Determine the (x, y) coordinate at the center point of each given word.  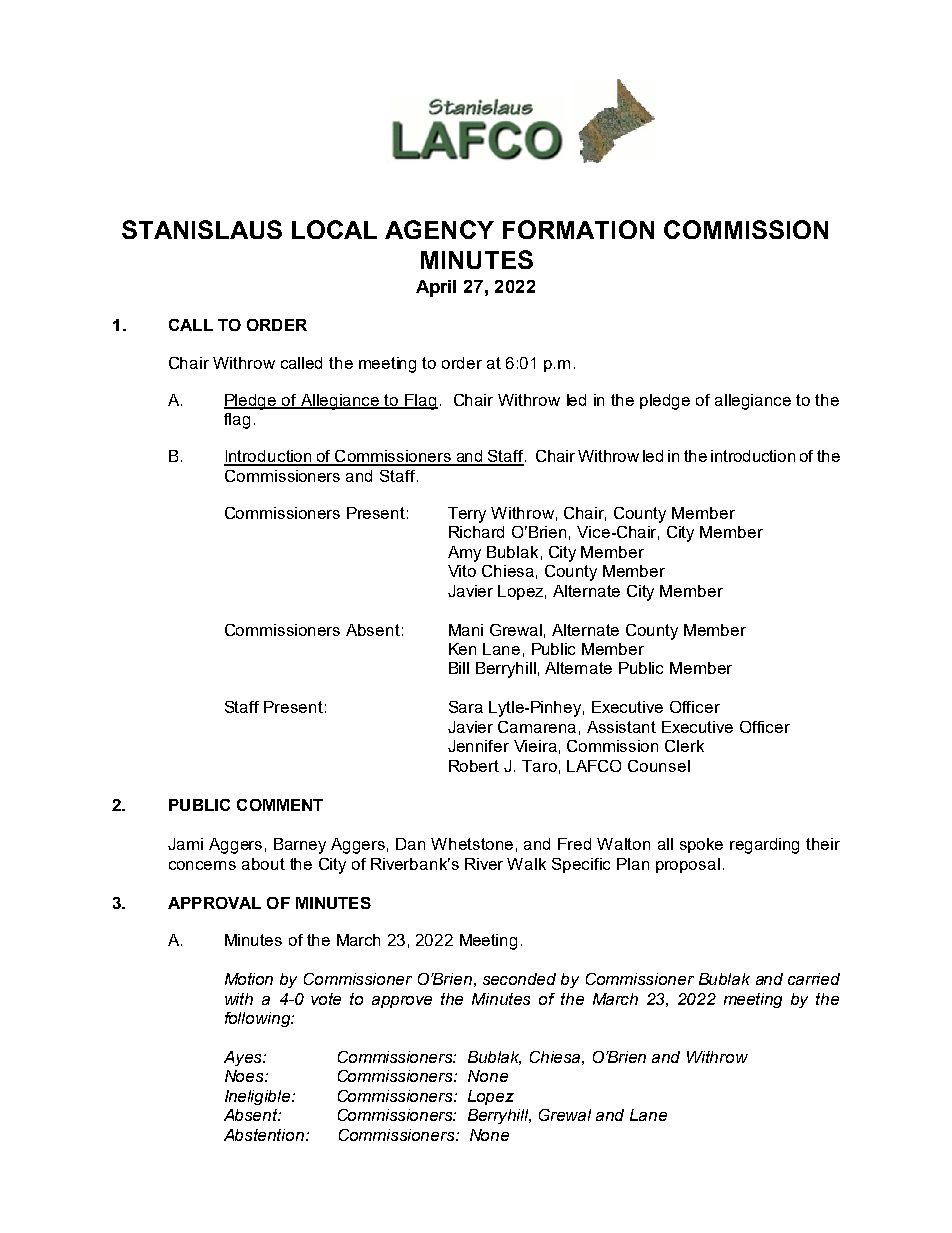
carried (814, 979)
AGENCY (439, 229)
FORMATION (578, 229)
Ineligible (259, 1097)
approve (402, 1002)
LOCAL (334, 229)
